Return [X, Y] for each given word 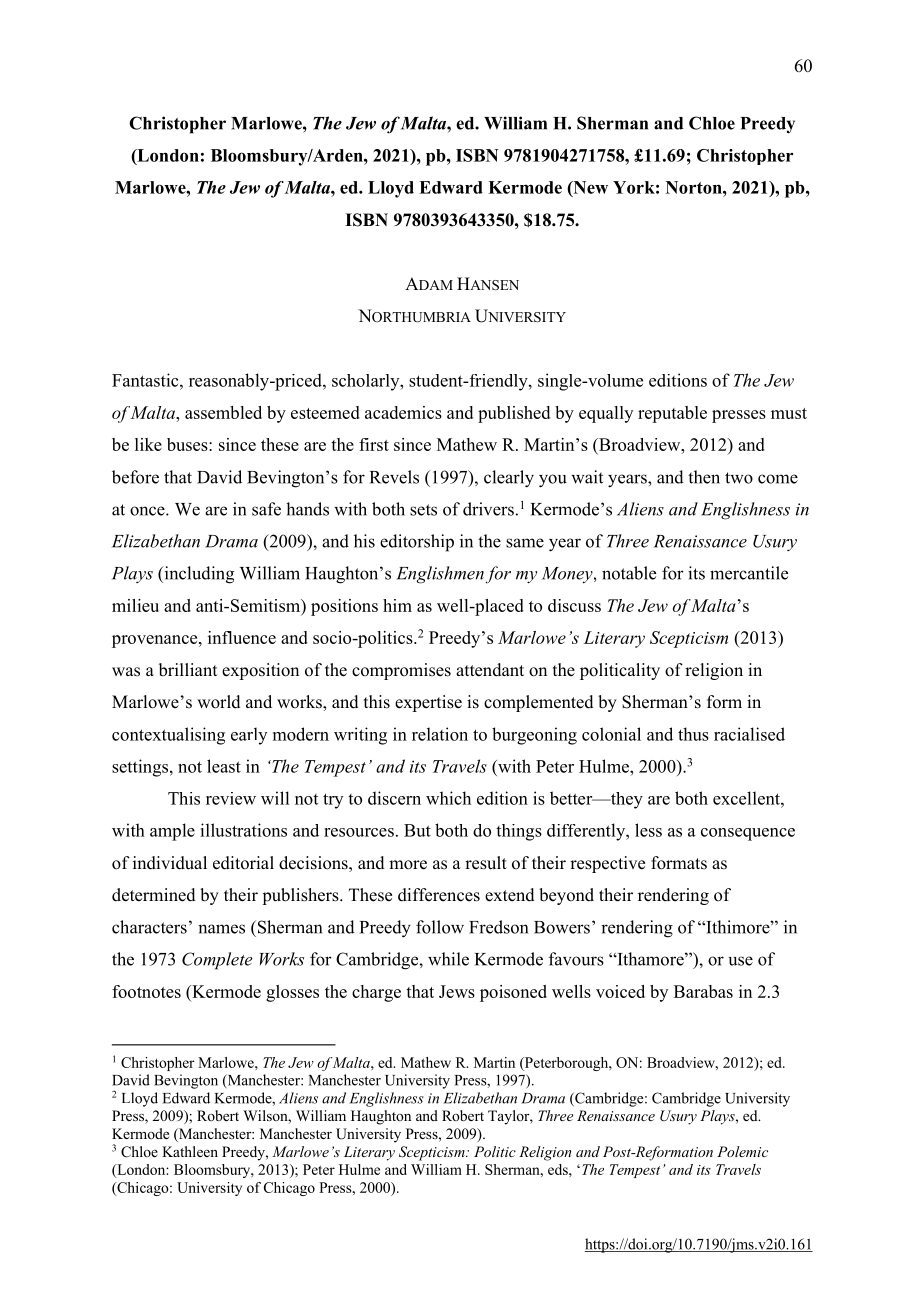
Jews [457, 991]
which [448, 798]
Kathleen [190, 1151]
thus [693, 734]
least [224, 766]
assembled [223, 412]
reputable [672, 414]
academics [403, 412]
